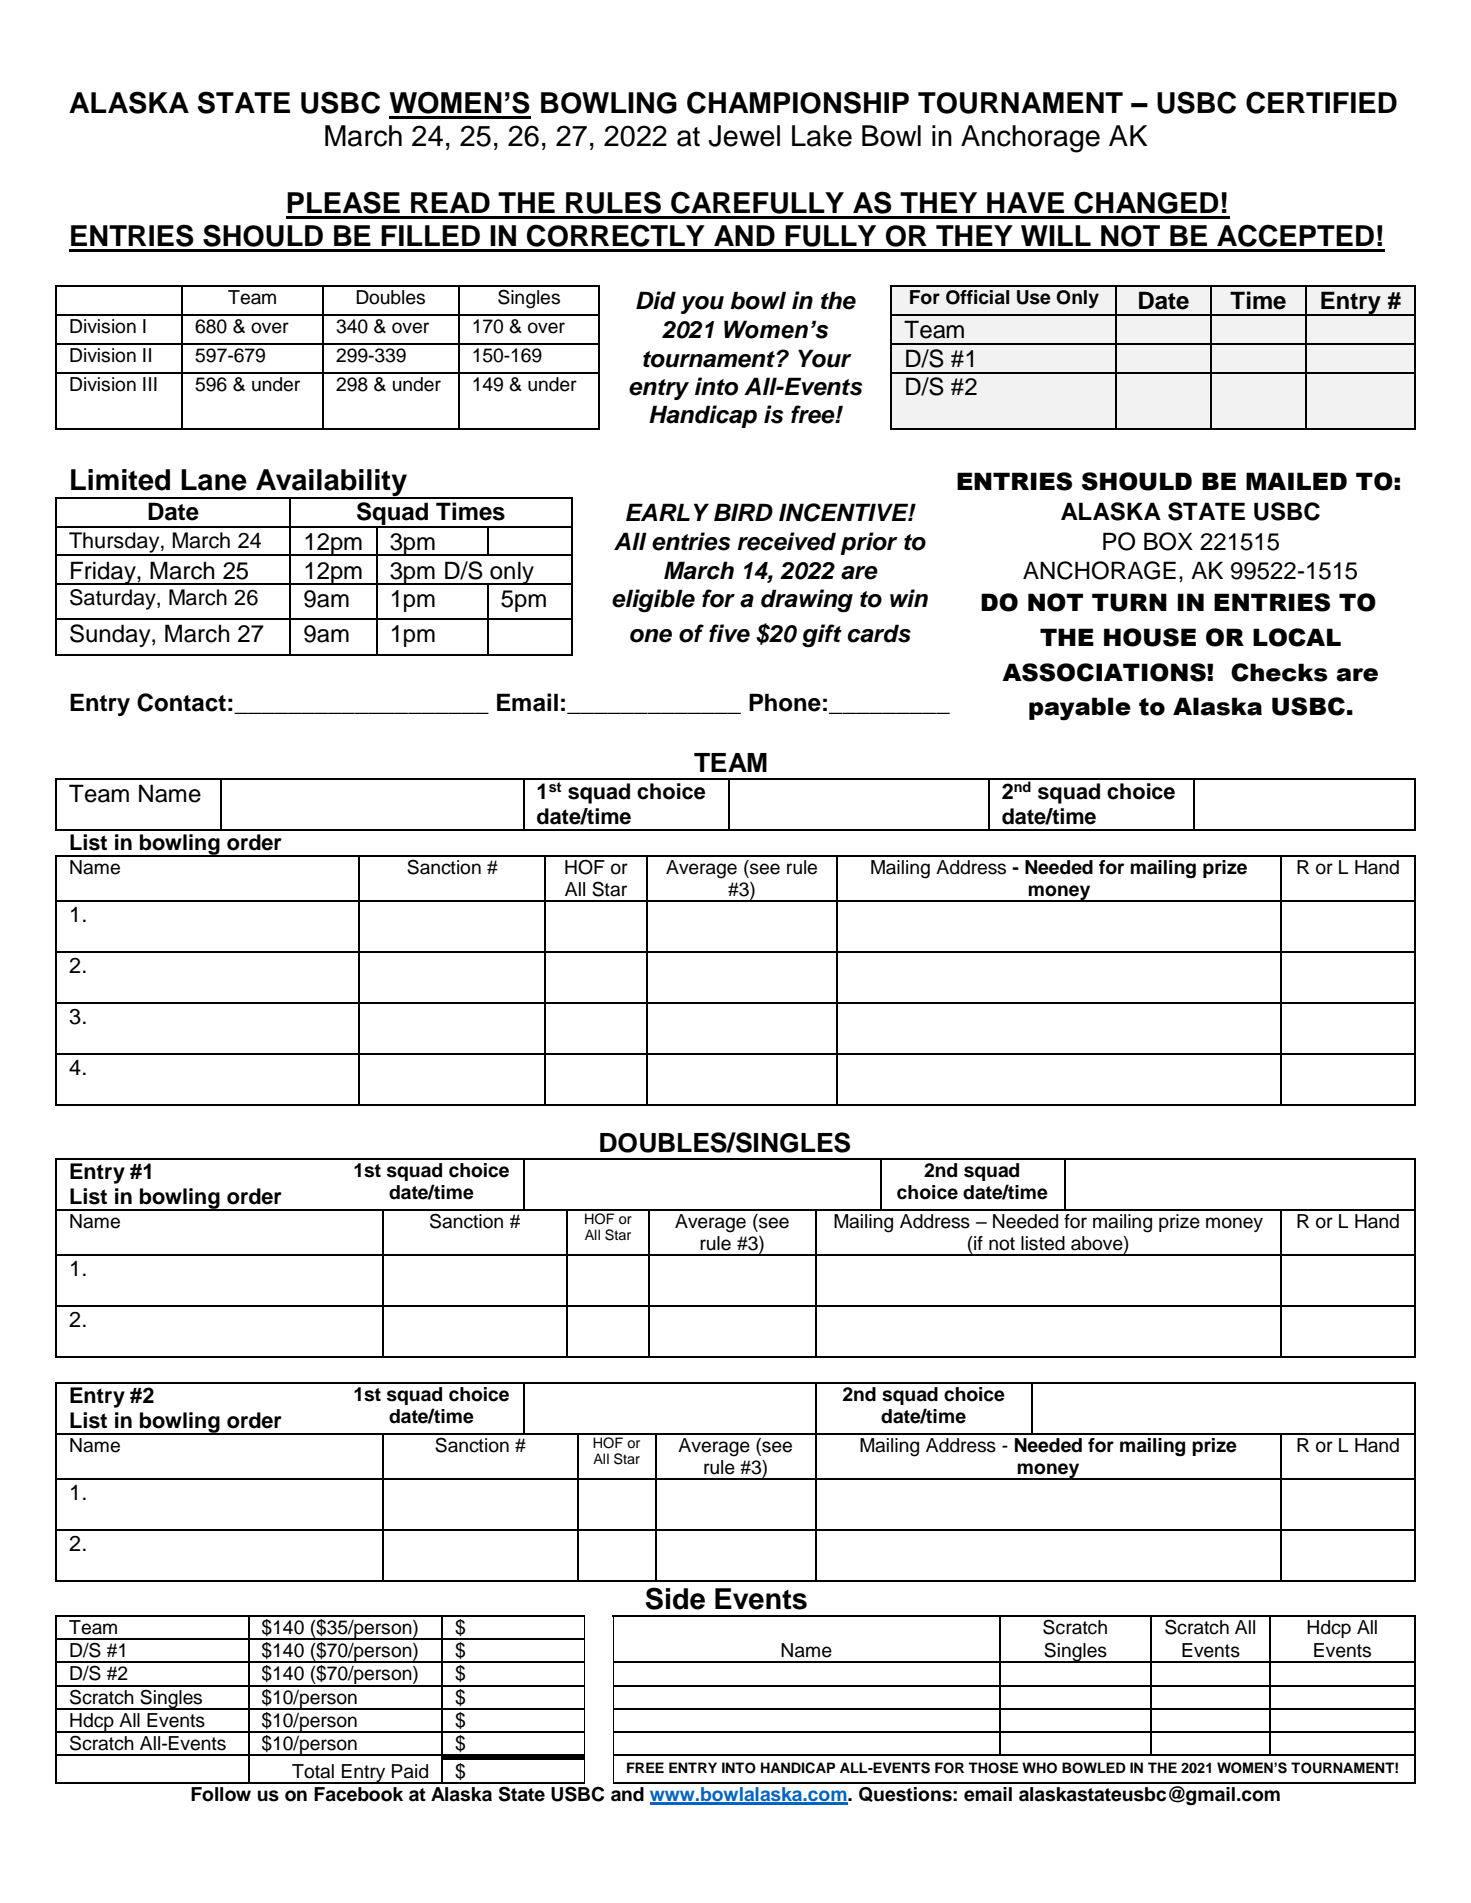  Describe the element at coordinates (1039, 1768) in the screenshot. I see `WHO` at that location.
